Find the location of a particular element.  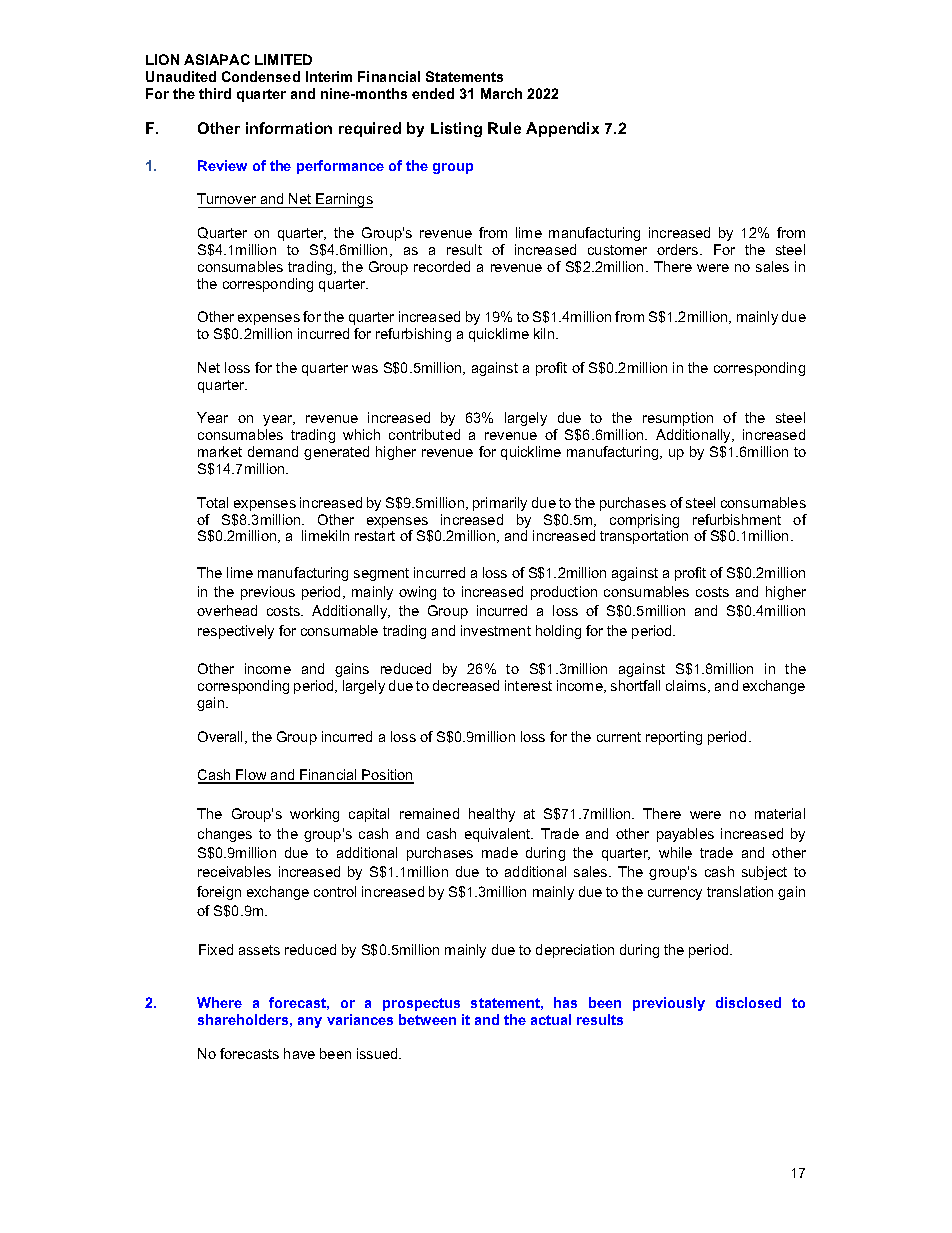

actual is located at coordinates (551, 1019).
